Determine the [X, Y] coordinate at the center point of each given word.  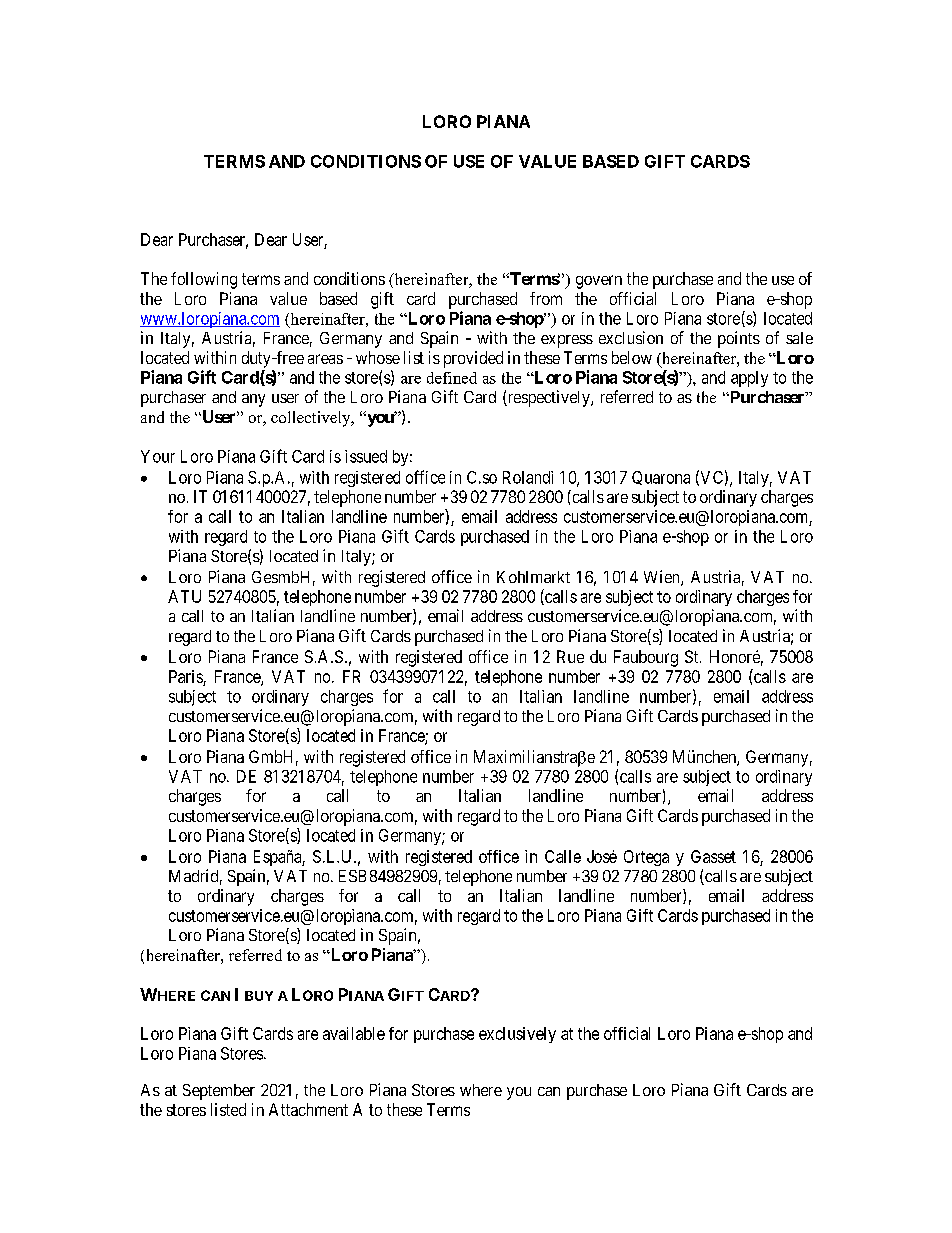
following [204, 280]
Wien [663, 578]
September [219, 1092]
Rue [570, 656]
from [546, 298]
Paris [186, 676]
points [739, 339]
